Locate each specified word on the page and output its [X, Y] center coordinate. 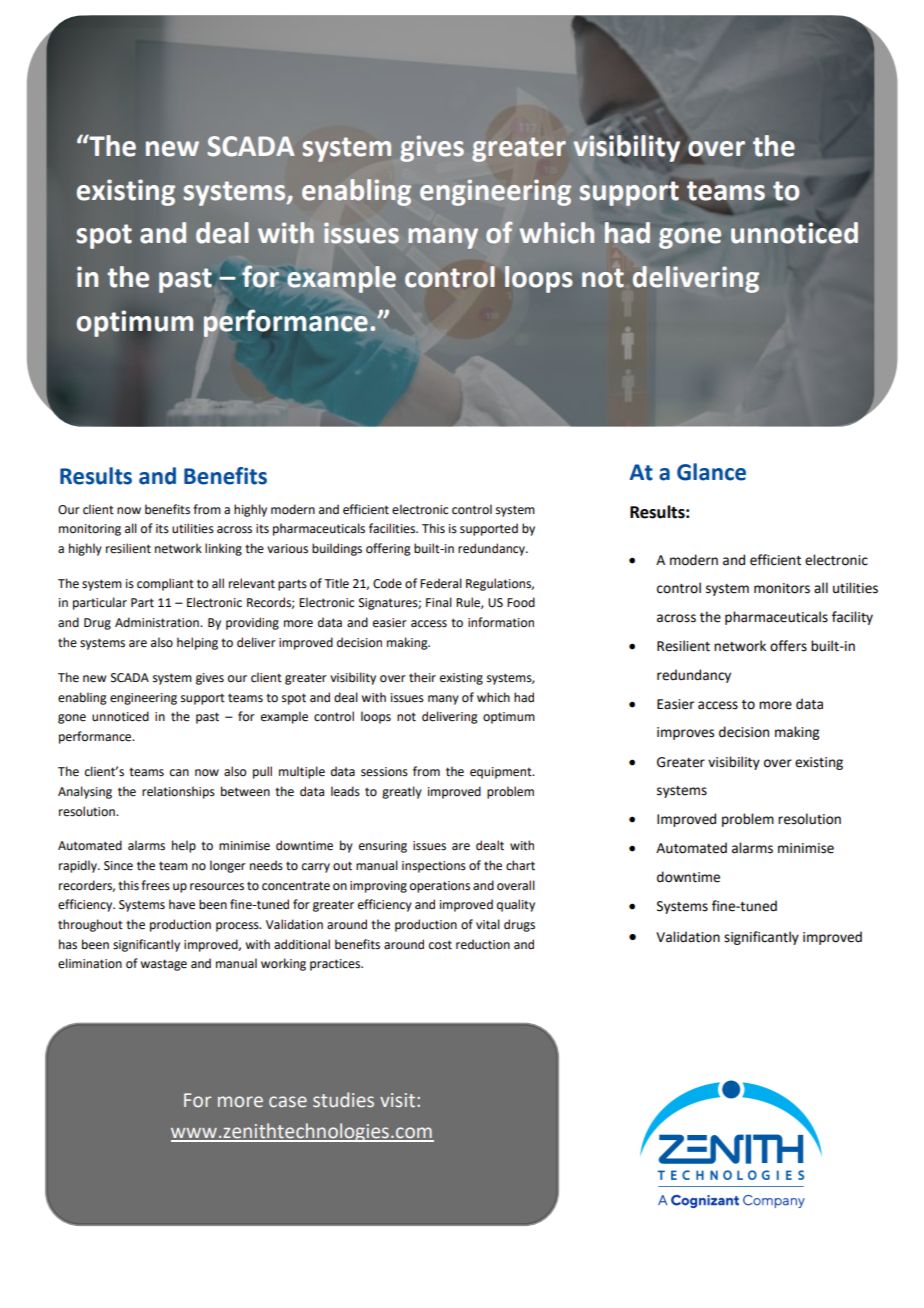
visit [399, 1100]
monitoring [90, 530]
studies [343, 1100]
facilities [393, 528]
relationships [178, 792]
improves [685, 733]
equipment [502, 773]
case [288, 1102]
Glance [711, 472]
